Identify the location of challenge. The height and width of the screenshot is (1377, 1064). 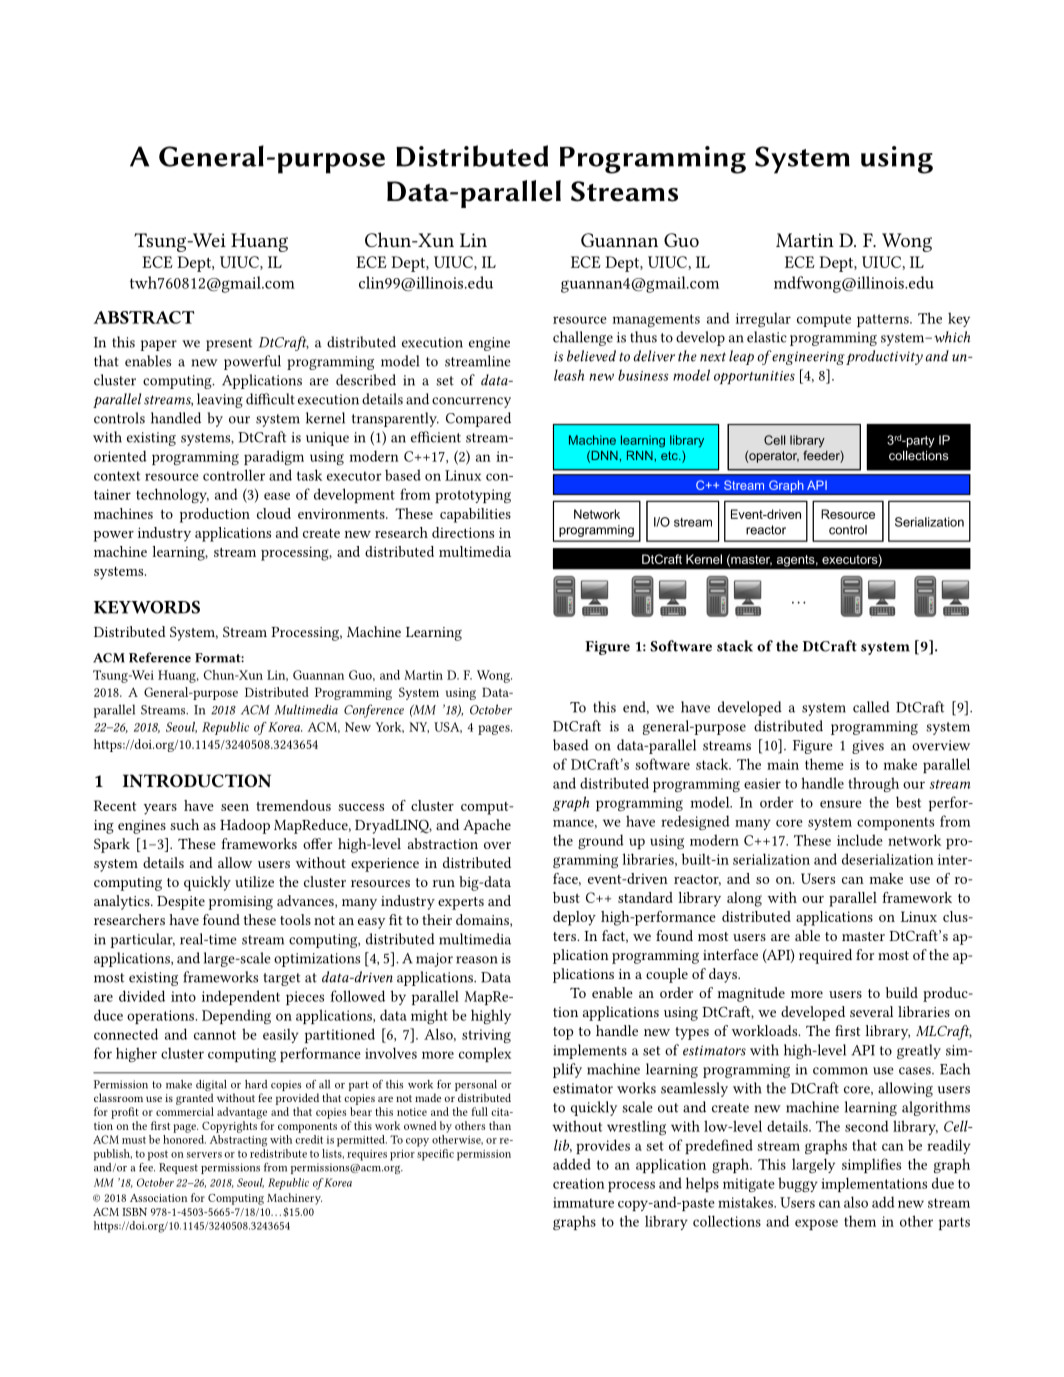
(583, 338).
